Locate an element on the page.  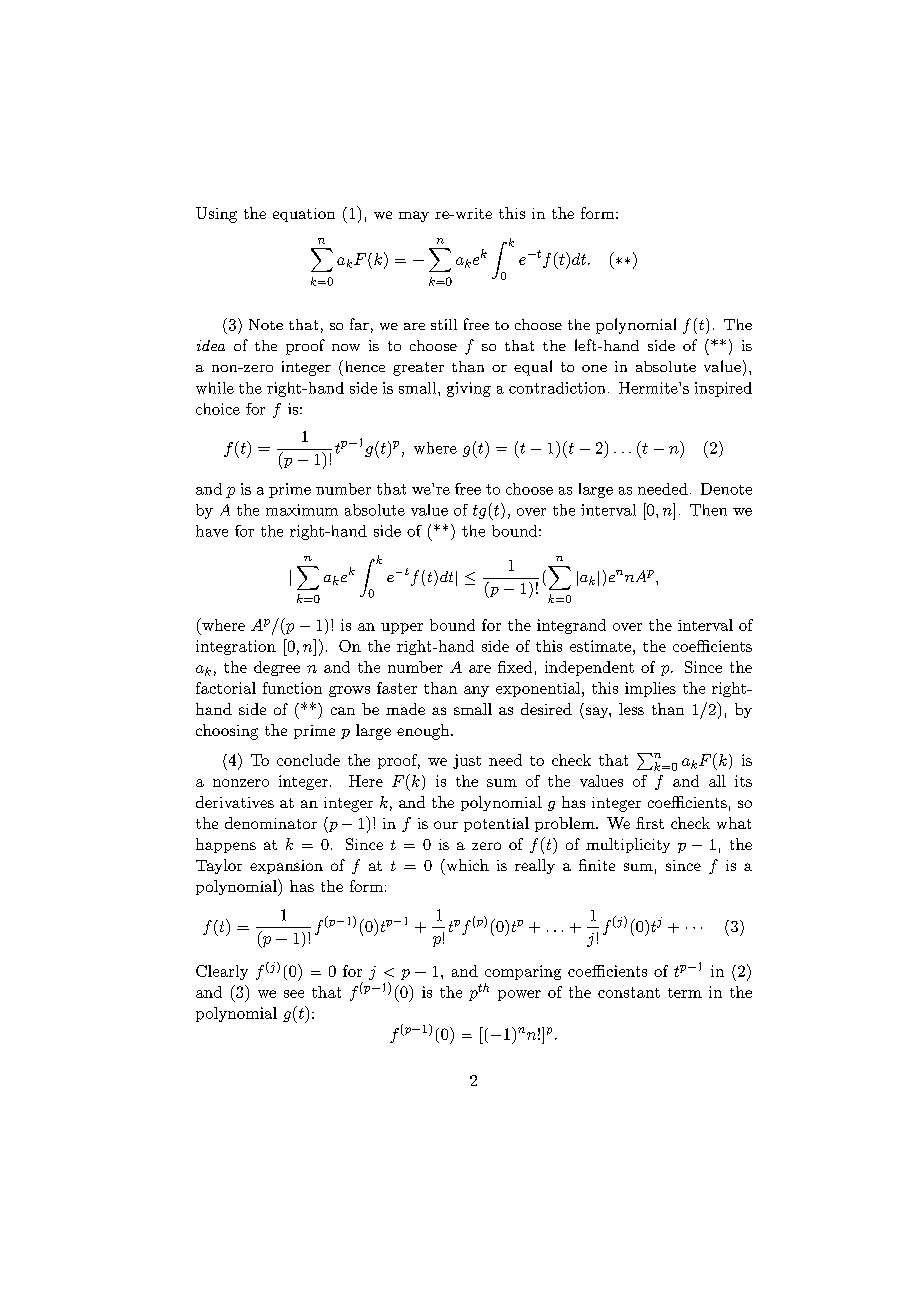
giving is located at coordinates (469, 389).
